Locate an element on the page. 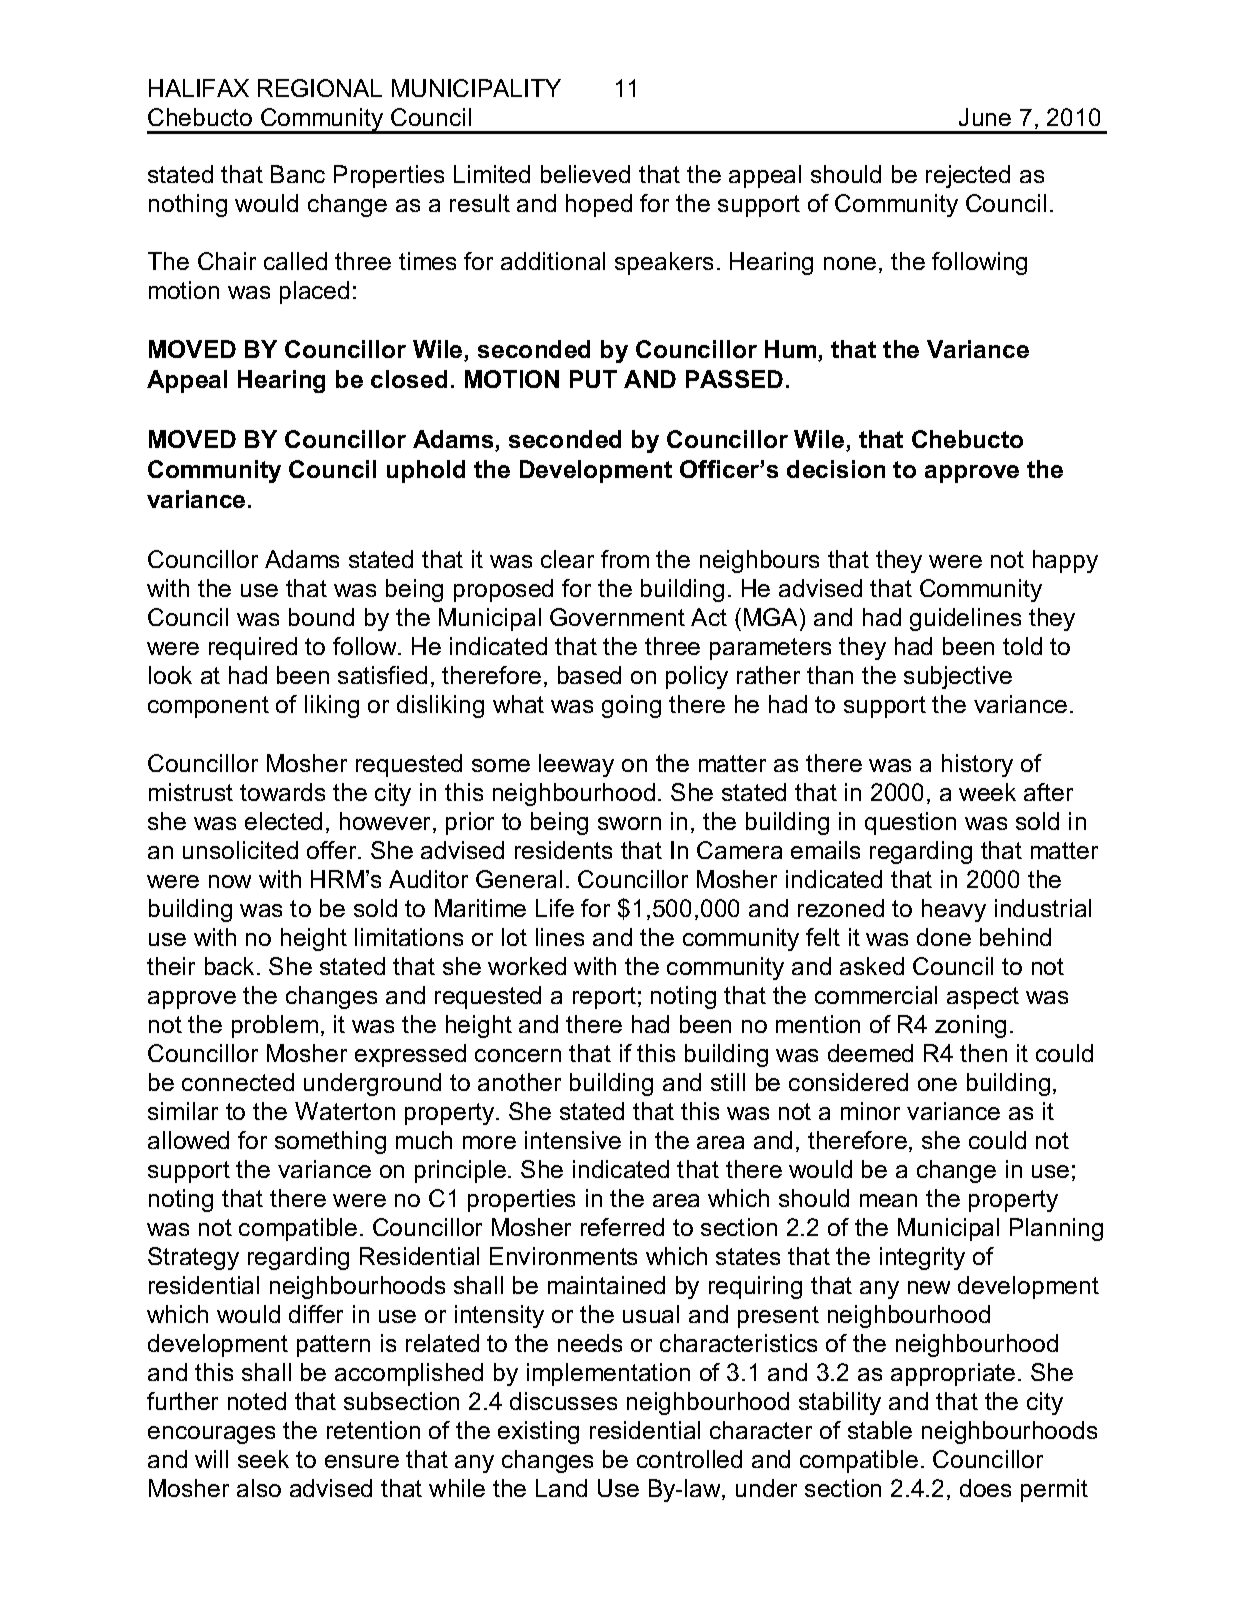 The width and height of the image is (1254, 1622). Banc is located at coordinates (298, 174).
